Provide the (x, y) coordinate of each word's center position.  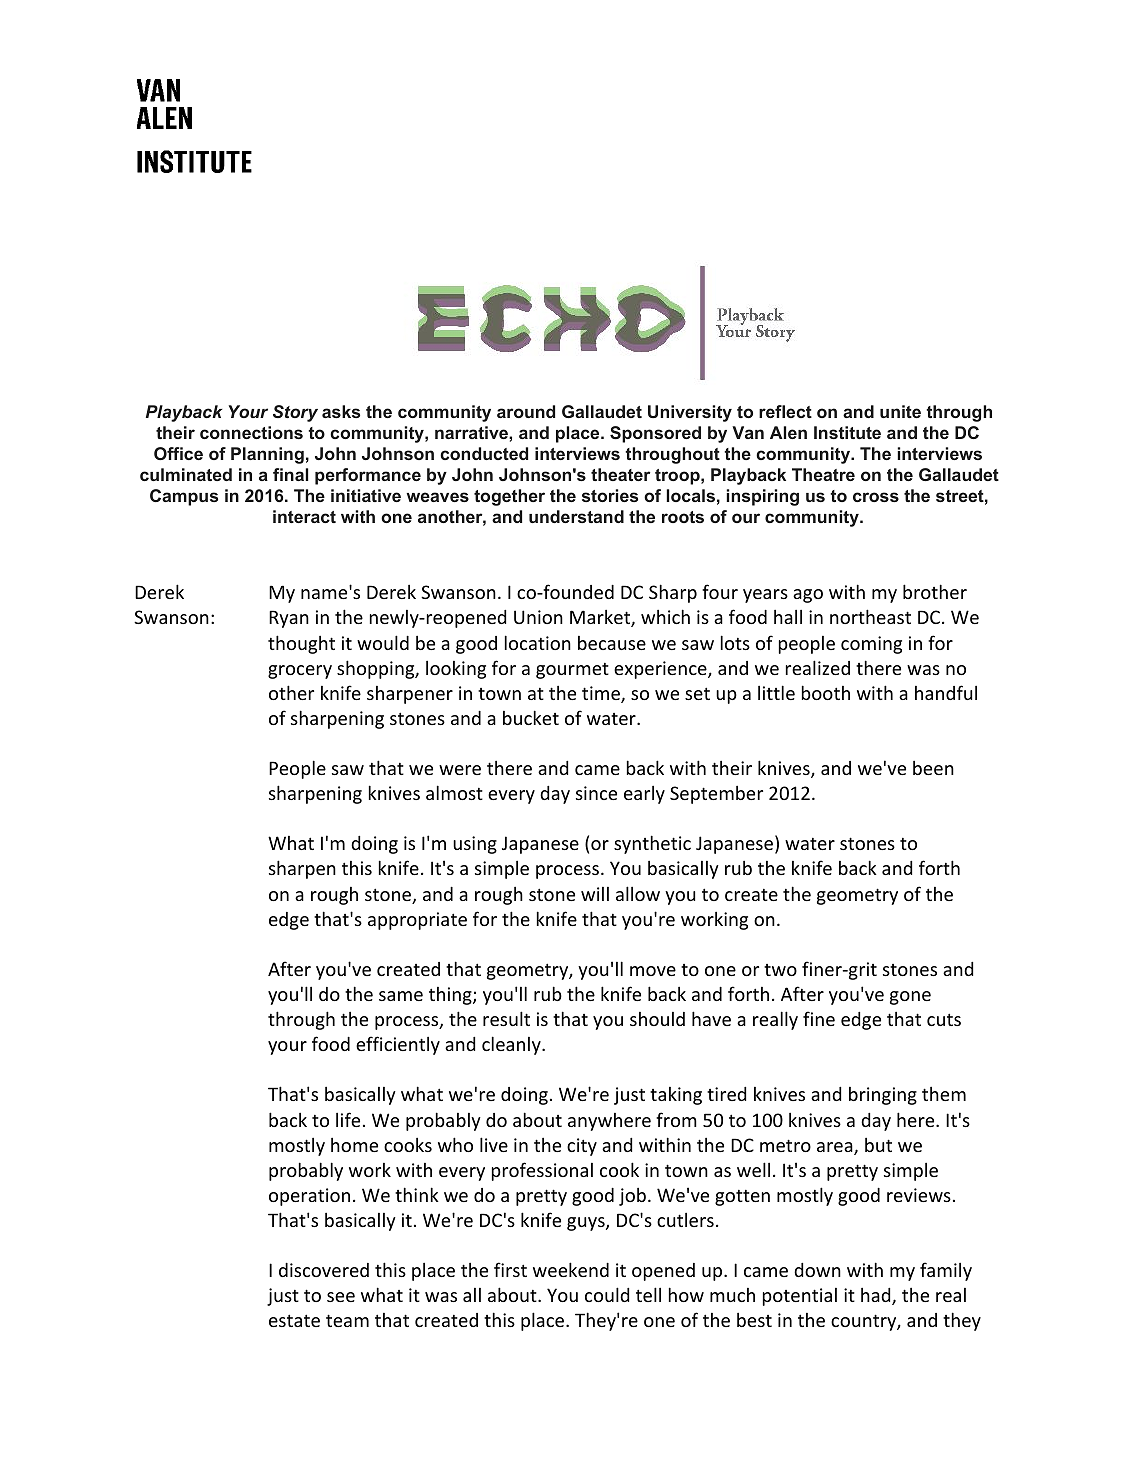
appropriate (417, 921)
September (716, 795)
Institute (847, 432)
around (526, 411)
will (595, 894)
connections (251, 432)
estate (294, 1320)
